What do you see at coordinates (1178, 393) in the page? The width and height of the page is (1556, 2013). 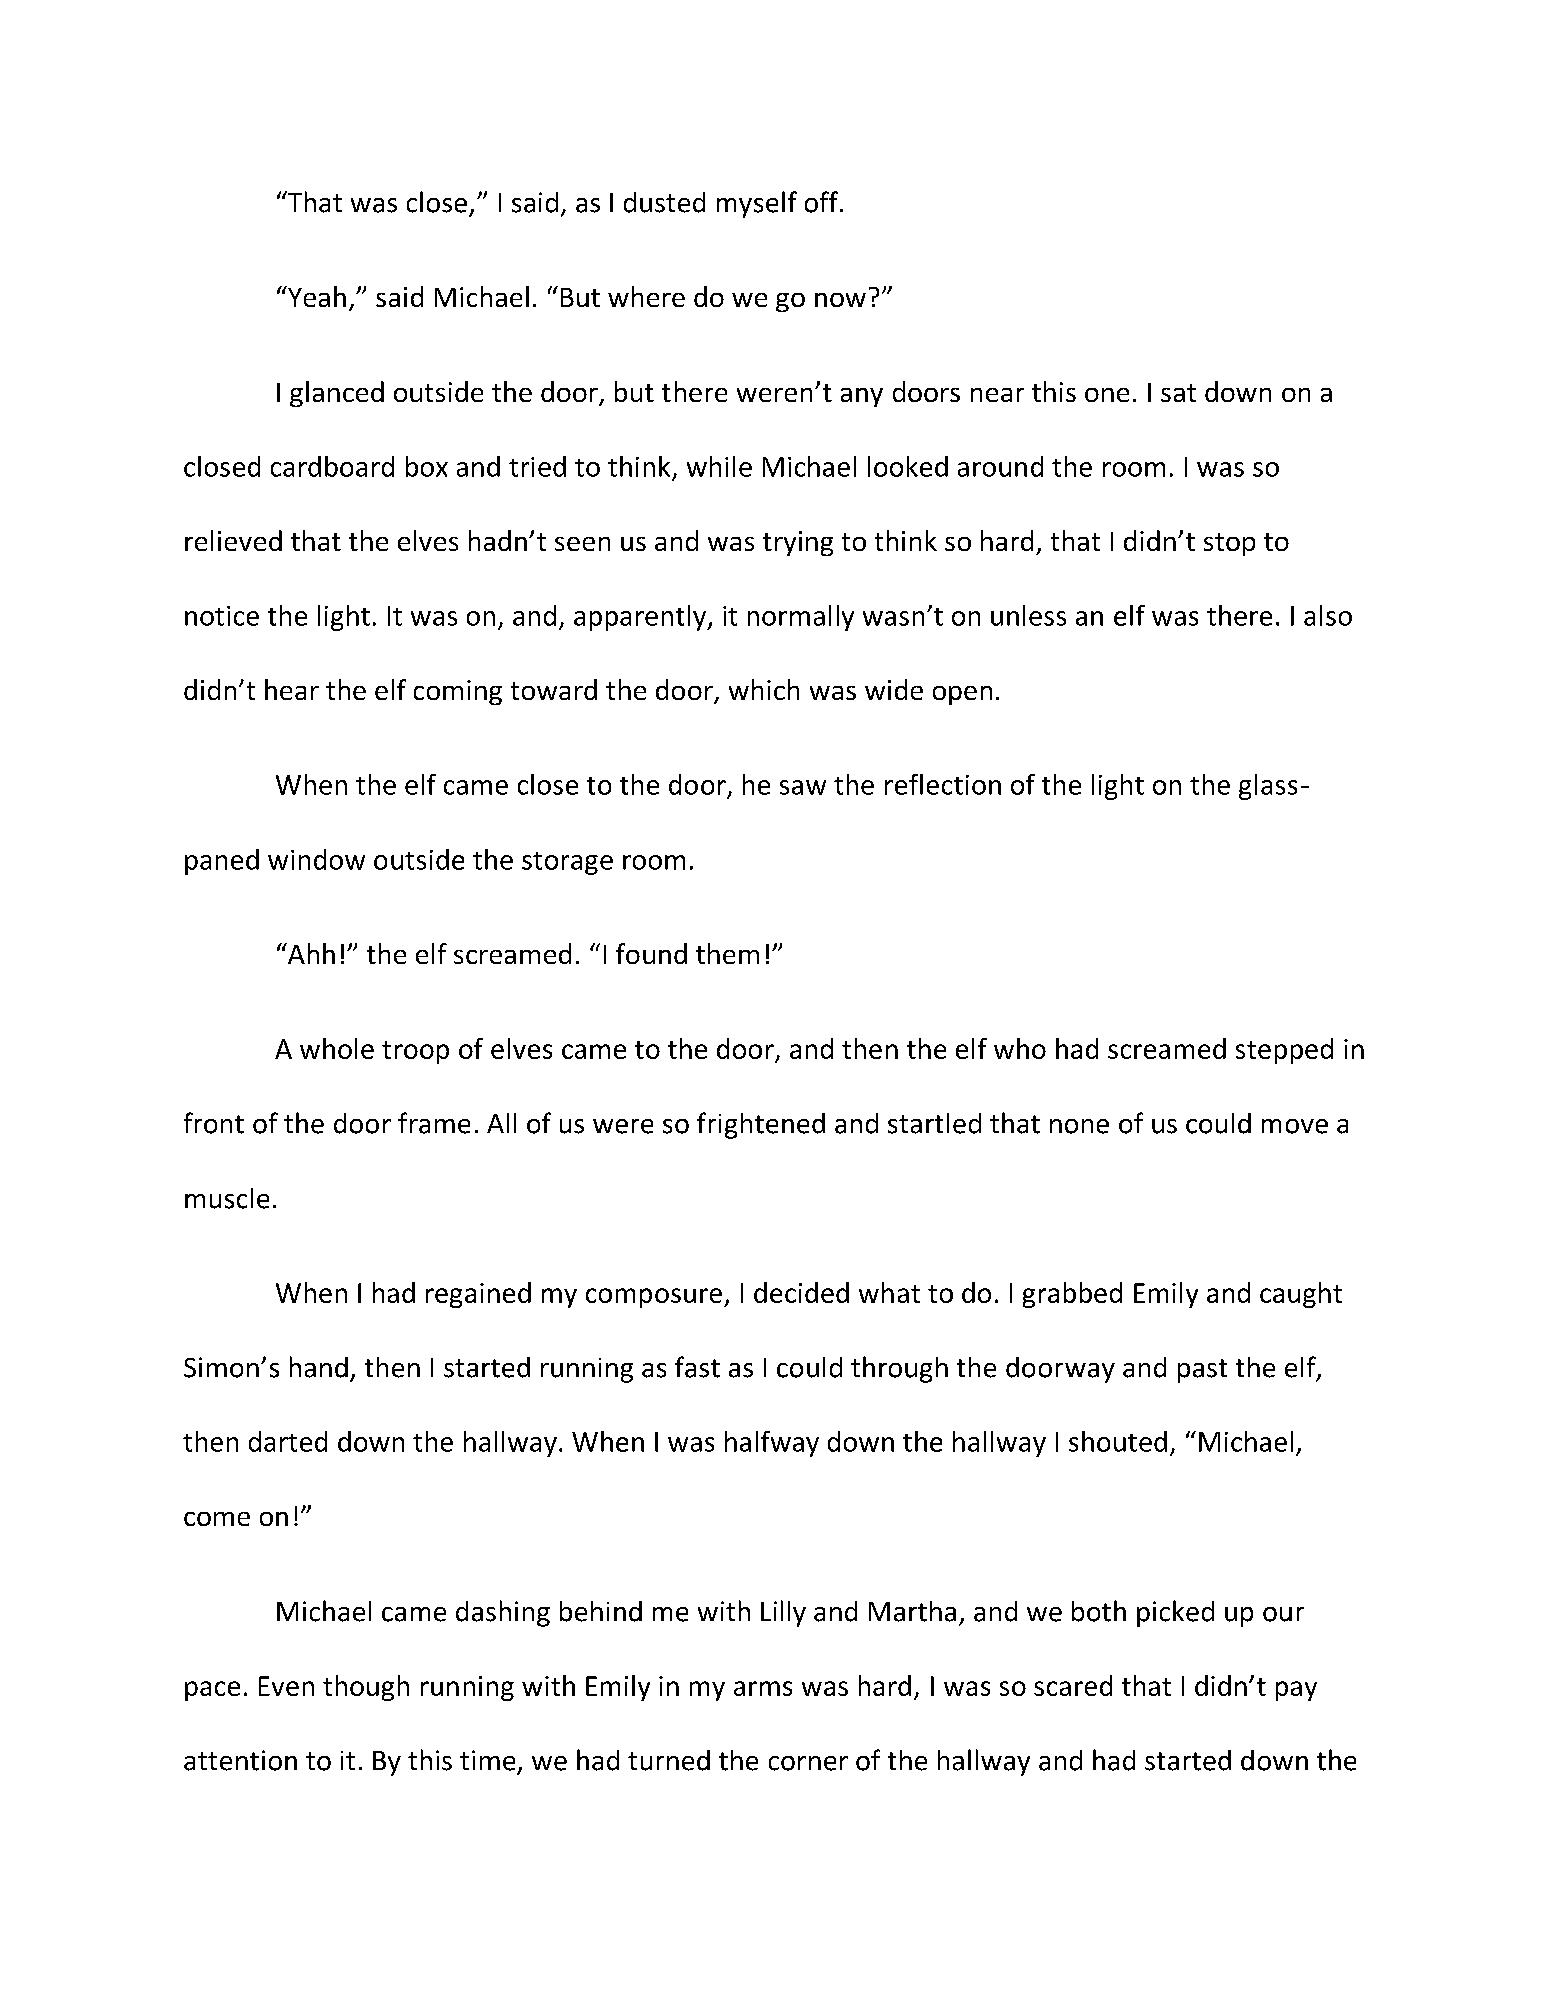 I see `sat` at bounding box center [1178, 393].
